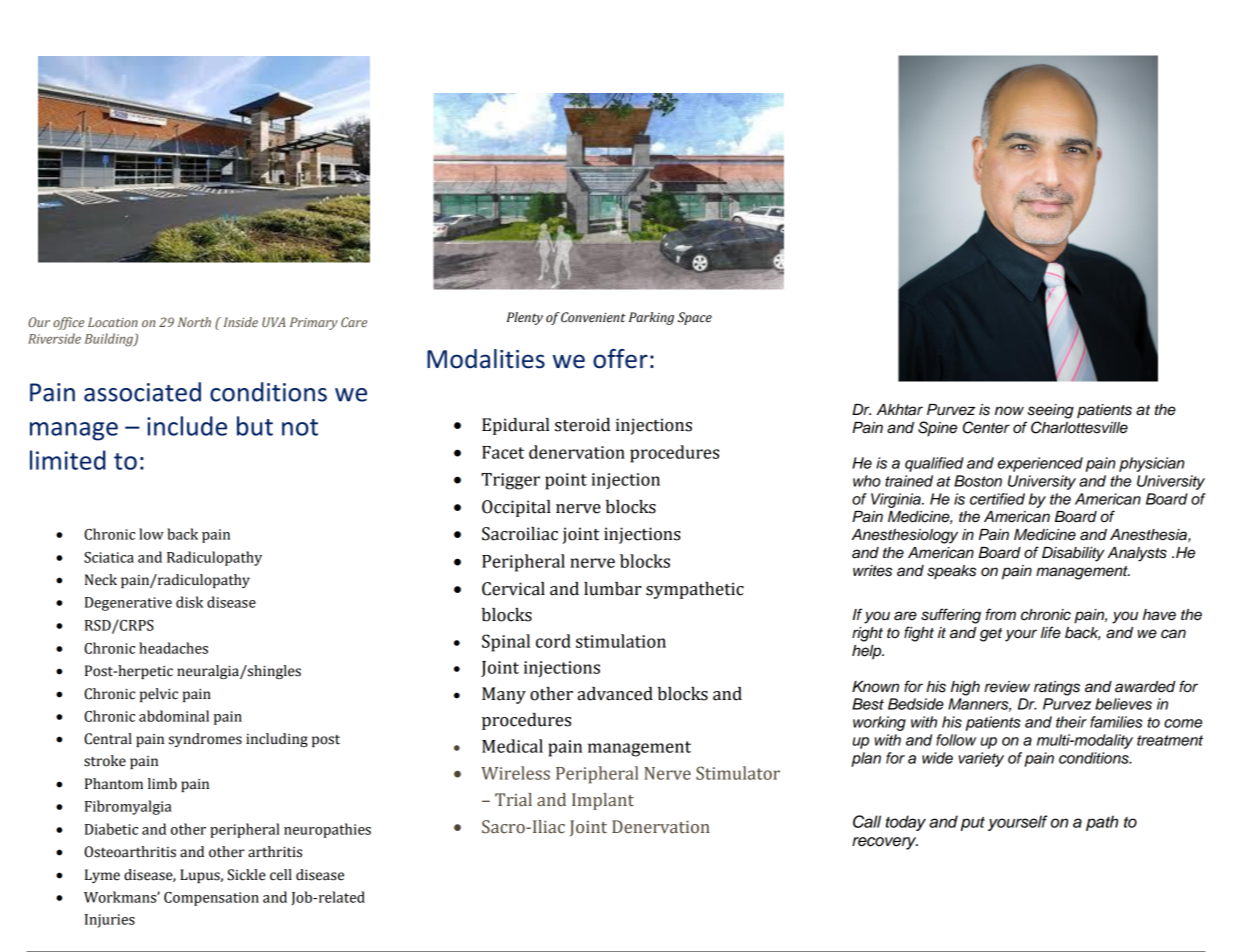 The height and width of the screenshot is (952, 1233). Describe the element at coordinates (997, 499) in the screenshot. I see `certified` at that location.
